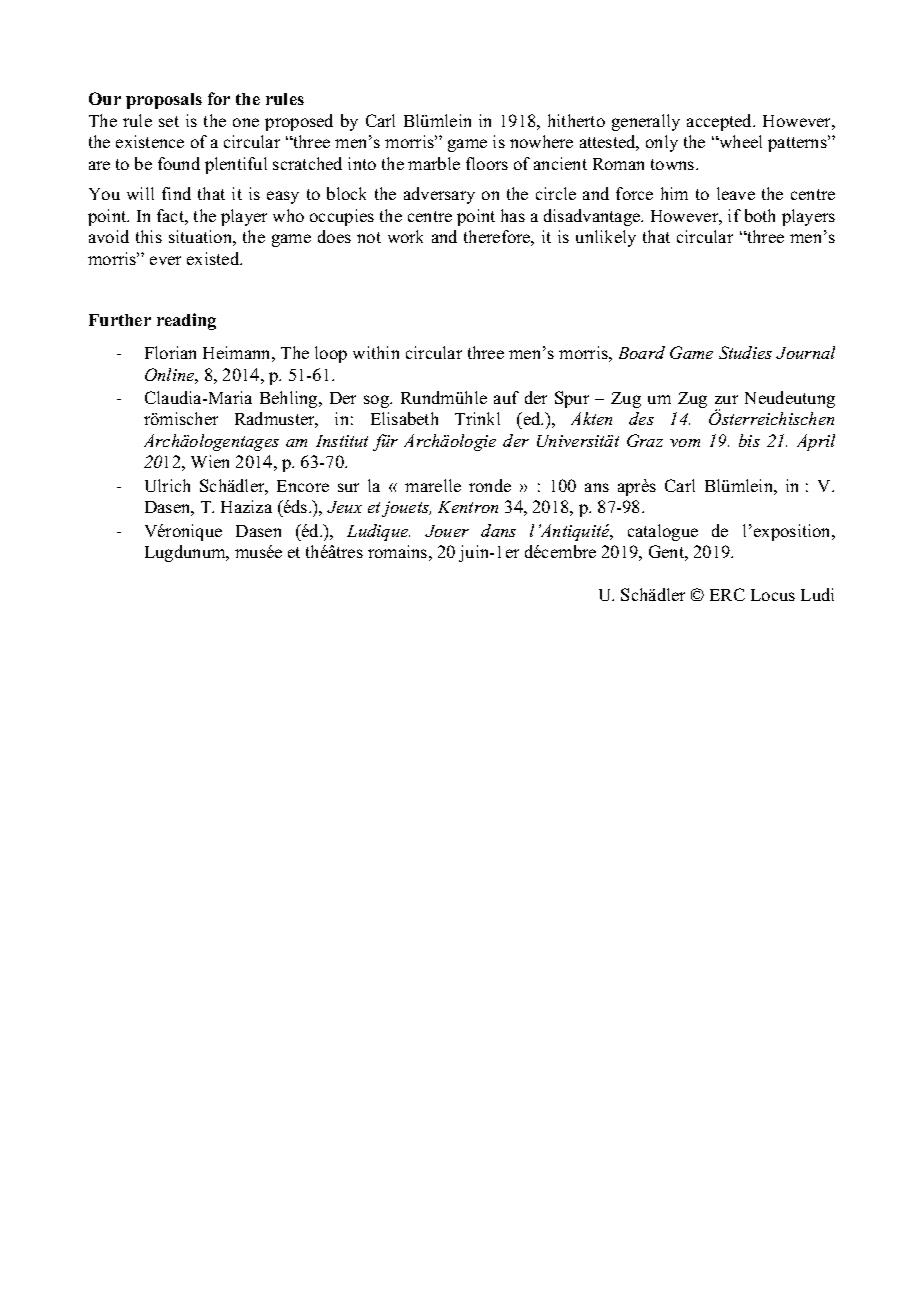 The width and height of the image is (924, 1308). What do you see at coordinates (170, 352) in the image?
I see `Florian` at bounding box center [170, 352].
